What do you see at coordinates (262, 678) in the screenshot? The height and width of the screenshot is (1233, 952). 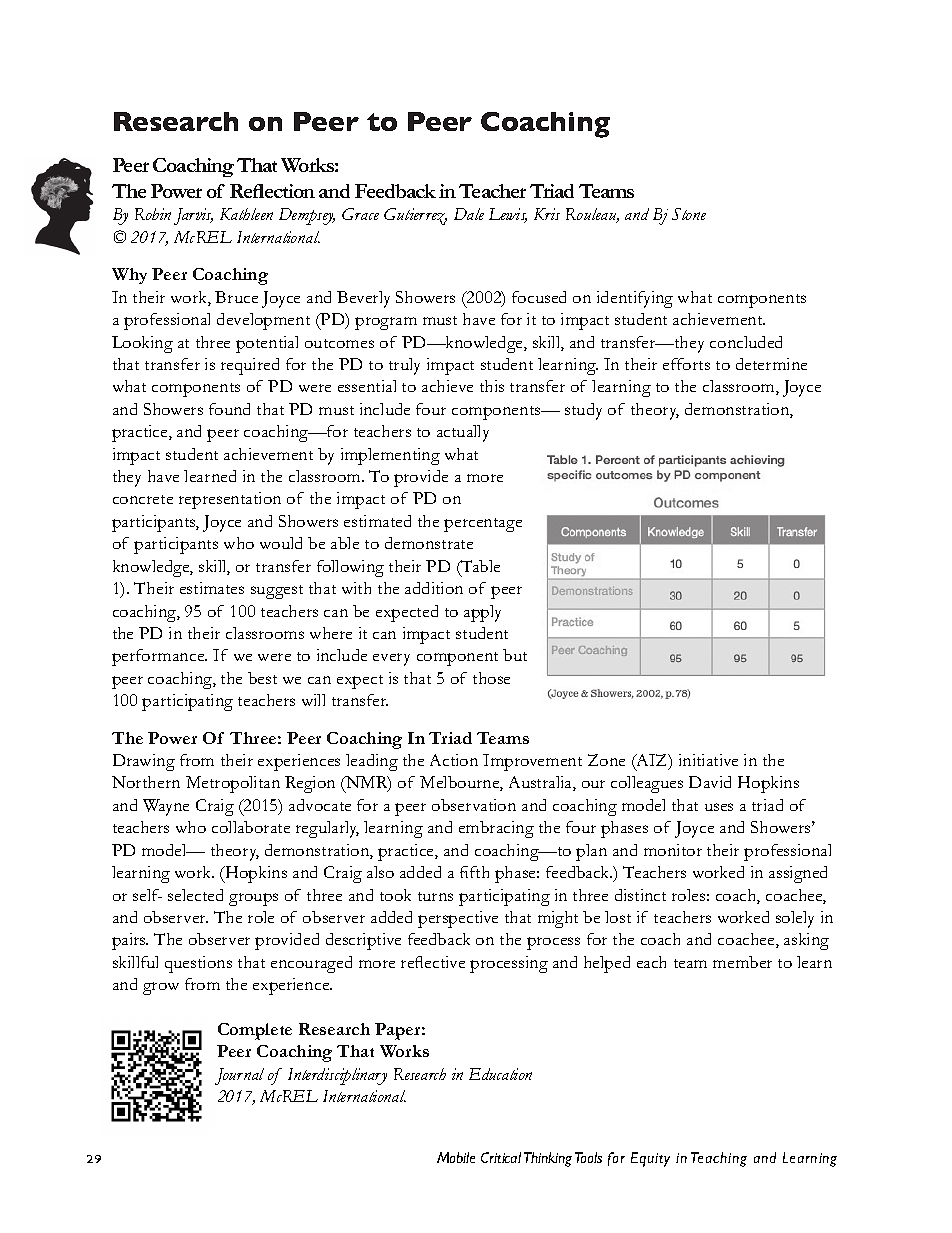 I see `best` at bounding box center [262, 678].
